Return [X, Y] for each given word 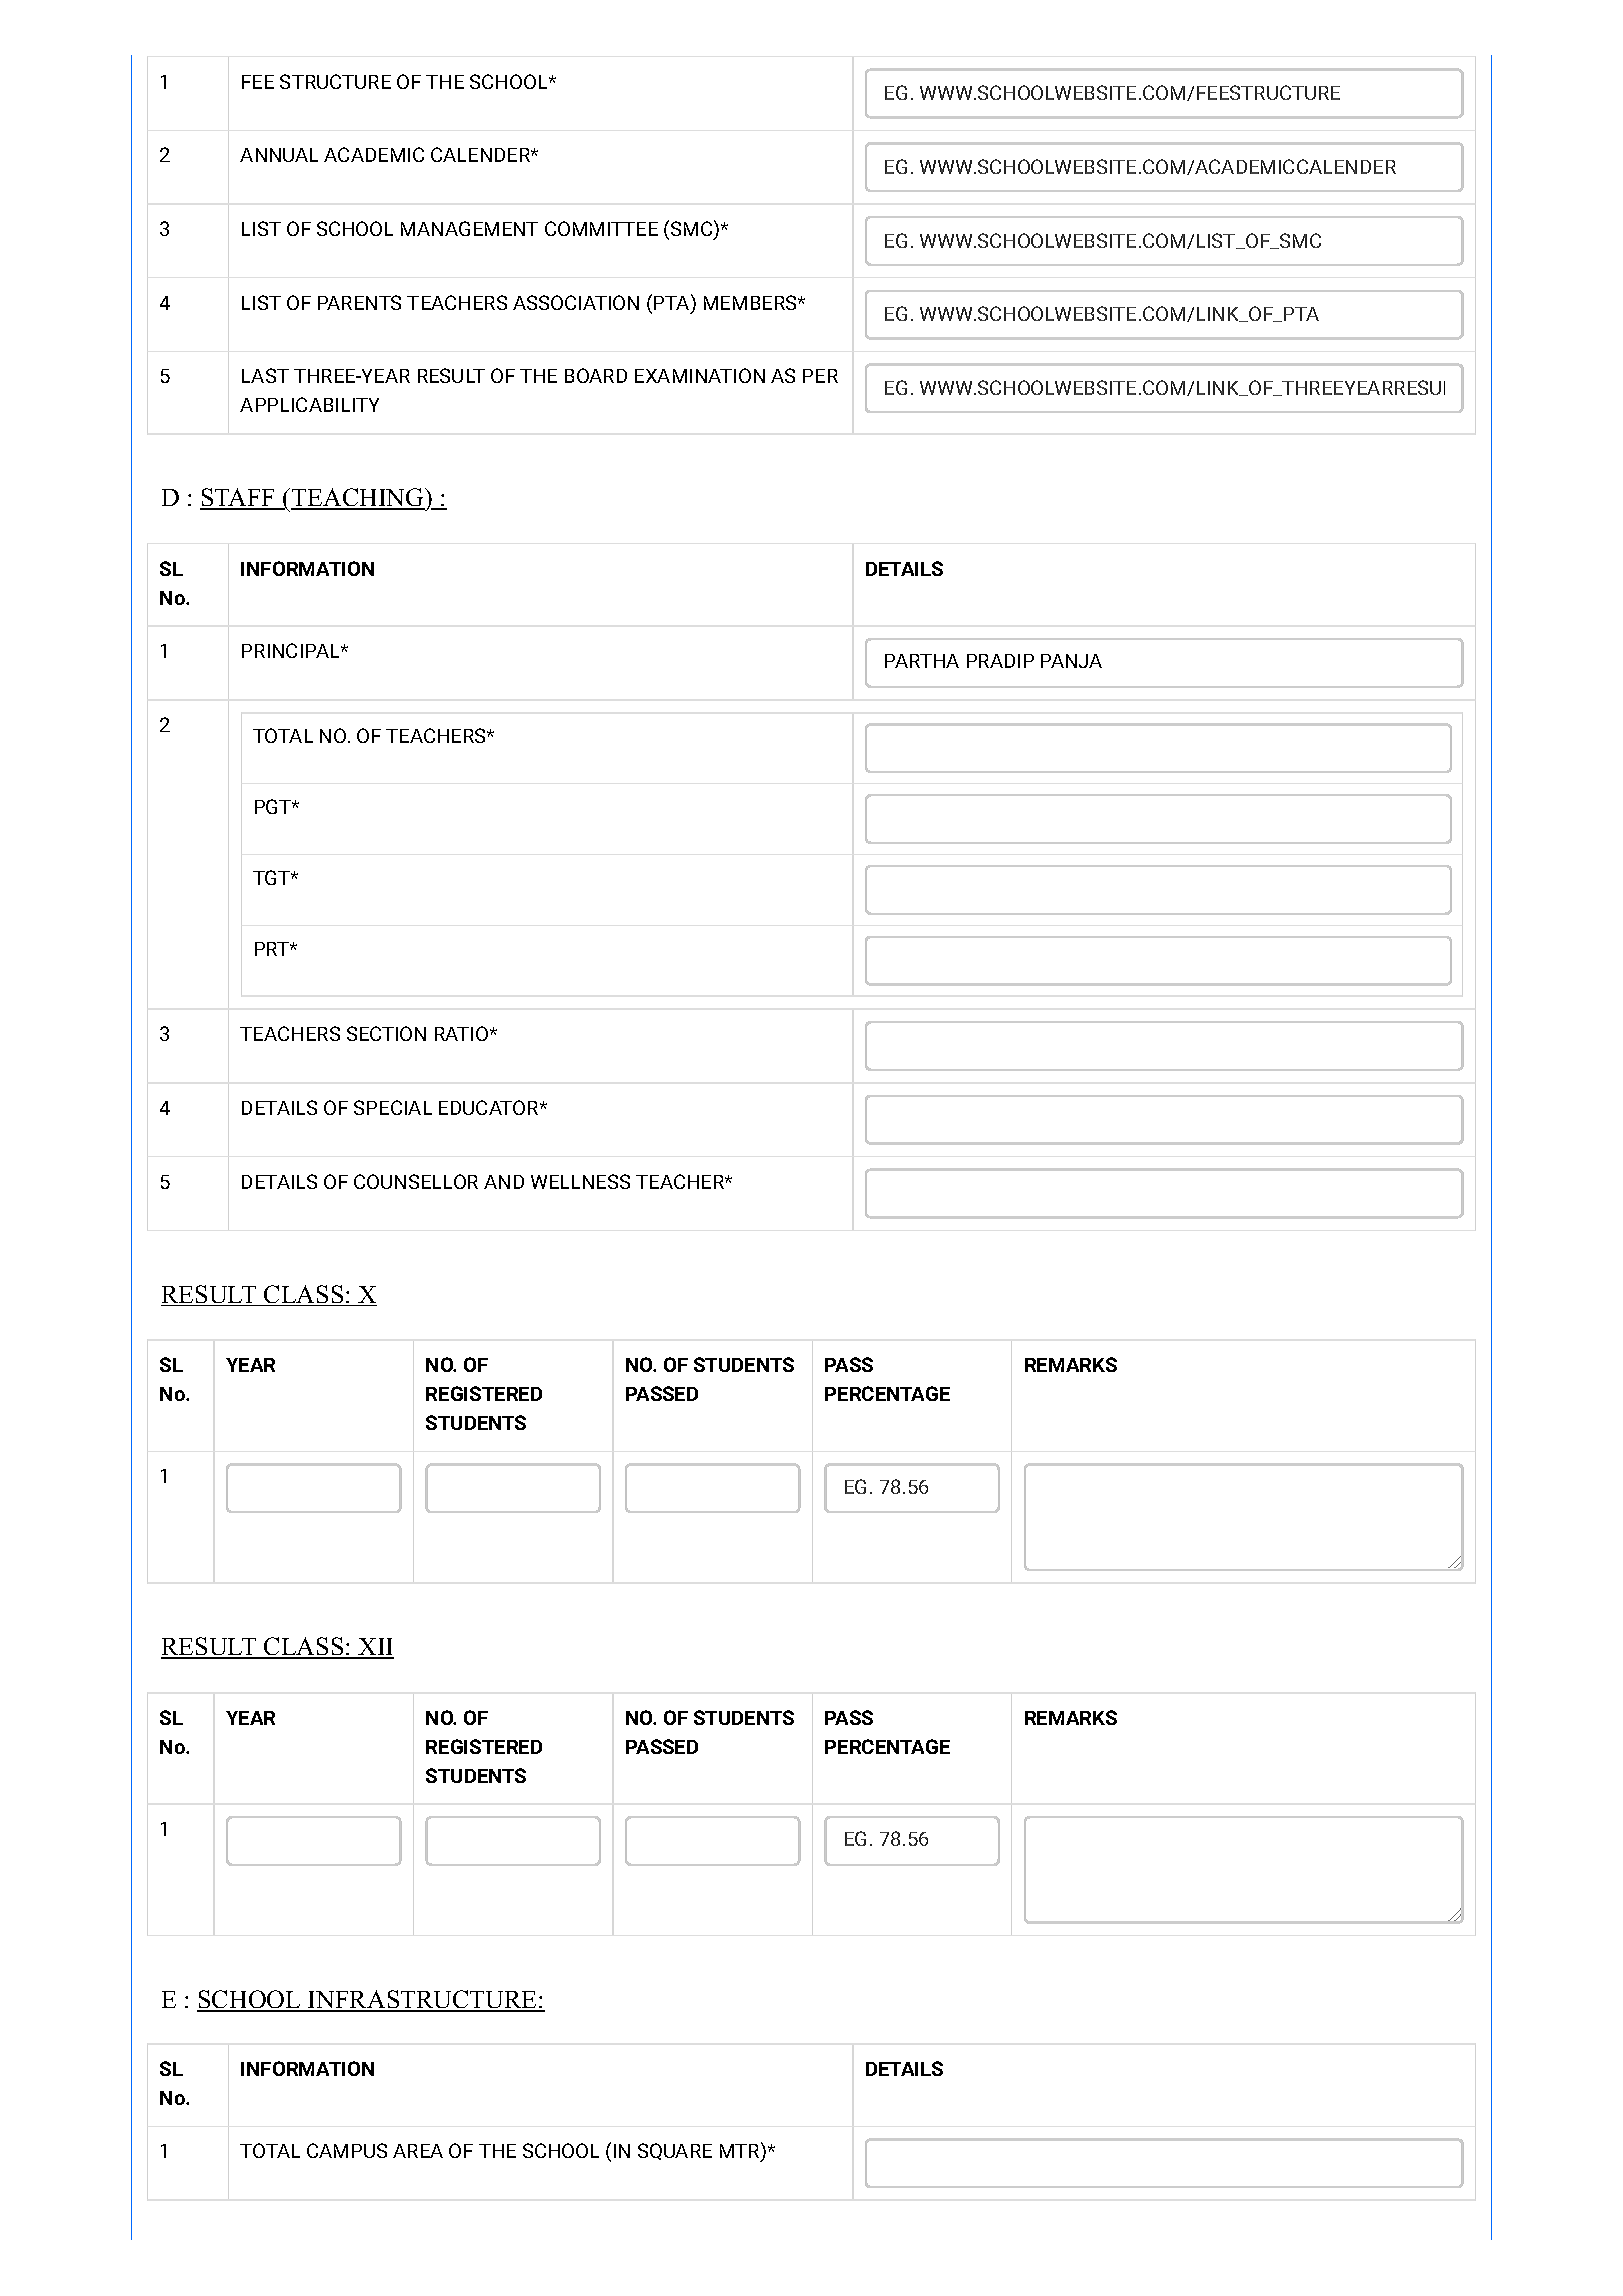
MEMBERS [751, 302]
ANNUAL [279, 155]
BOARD [596, 375]
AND [504, 1182]
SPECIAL [393, 1107]
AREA [418, 2151]
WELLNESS [580, 1181]
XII [375, 1648]
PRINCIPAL [292, 650]
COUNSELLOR [416, 1181]
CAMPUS [347, 2150]
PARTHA [922, 661]
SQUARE [675, 2151]
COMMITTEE [601, 228]
